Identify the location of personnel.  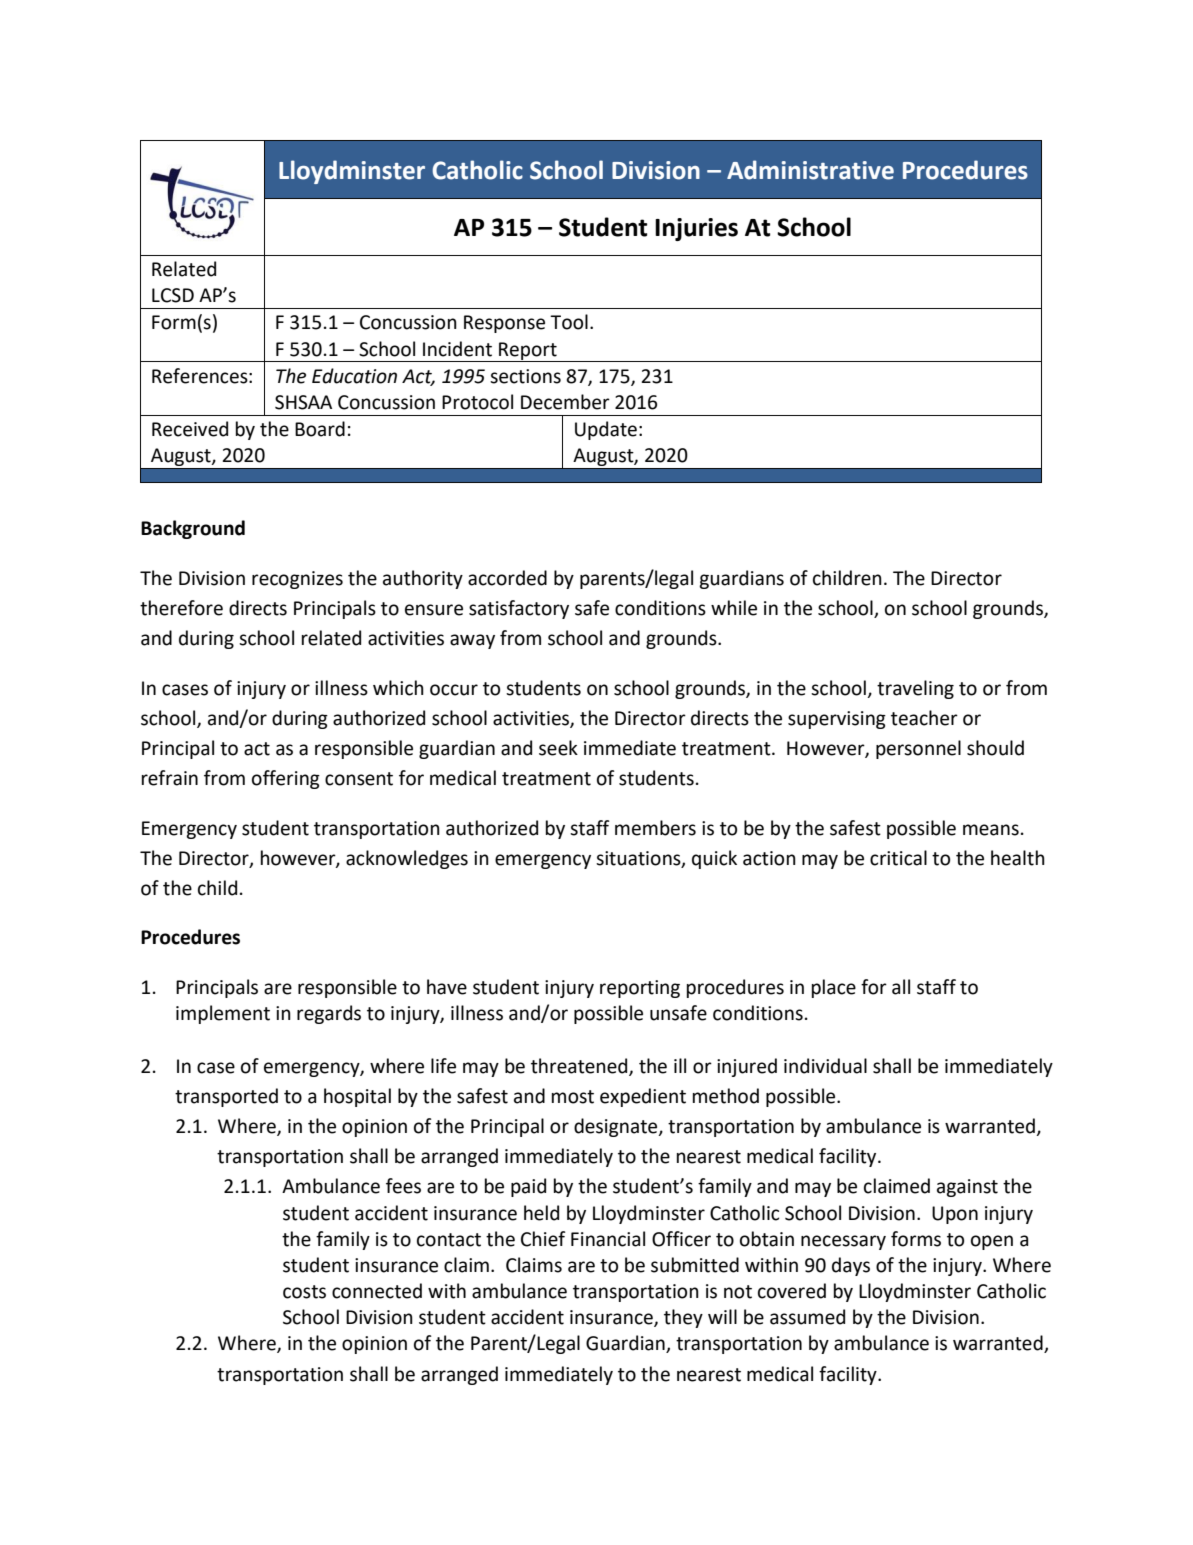
(918, 749).
